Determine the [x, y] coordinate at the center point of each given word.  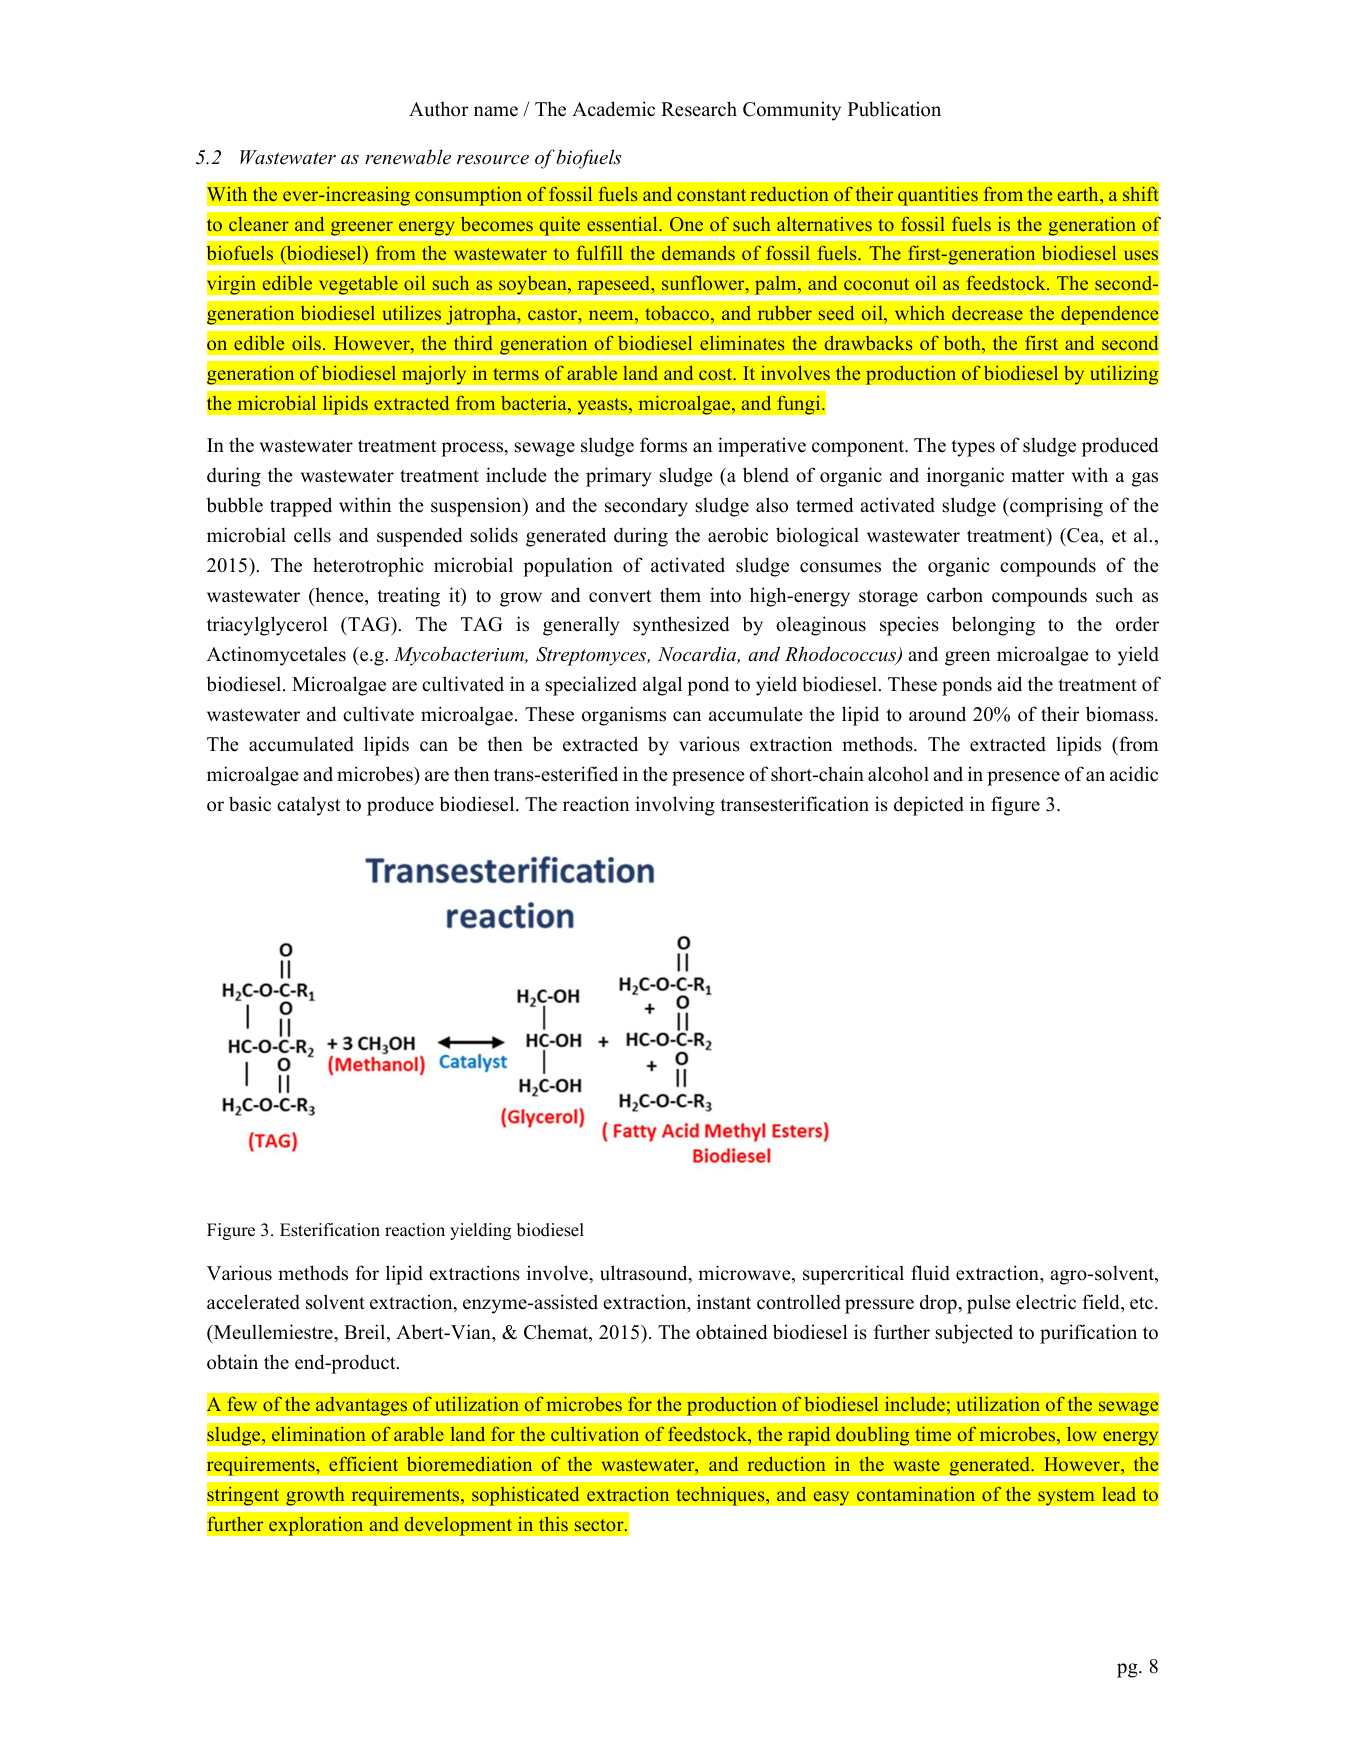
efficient [363, 1463]
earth [1079, 194]
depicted [929, 806]
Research [699, 109]
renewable [408, 157]
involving [675, 806]
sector [600, 1525]
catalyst [309, 806]
